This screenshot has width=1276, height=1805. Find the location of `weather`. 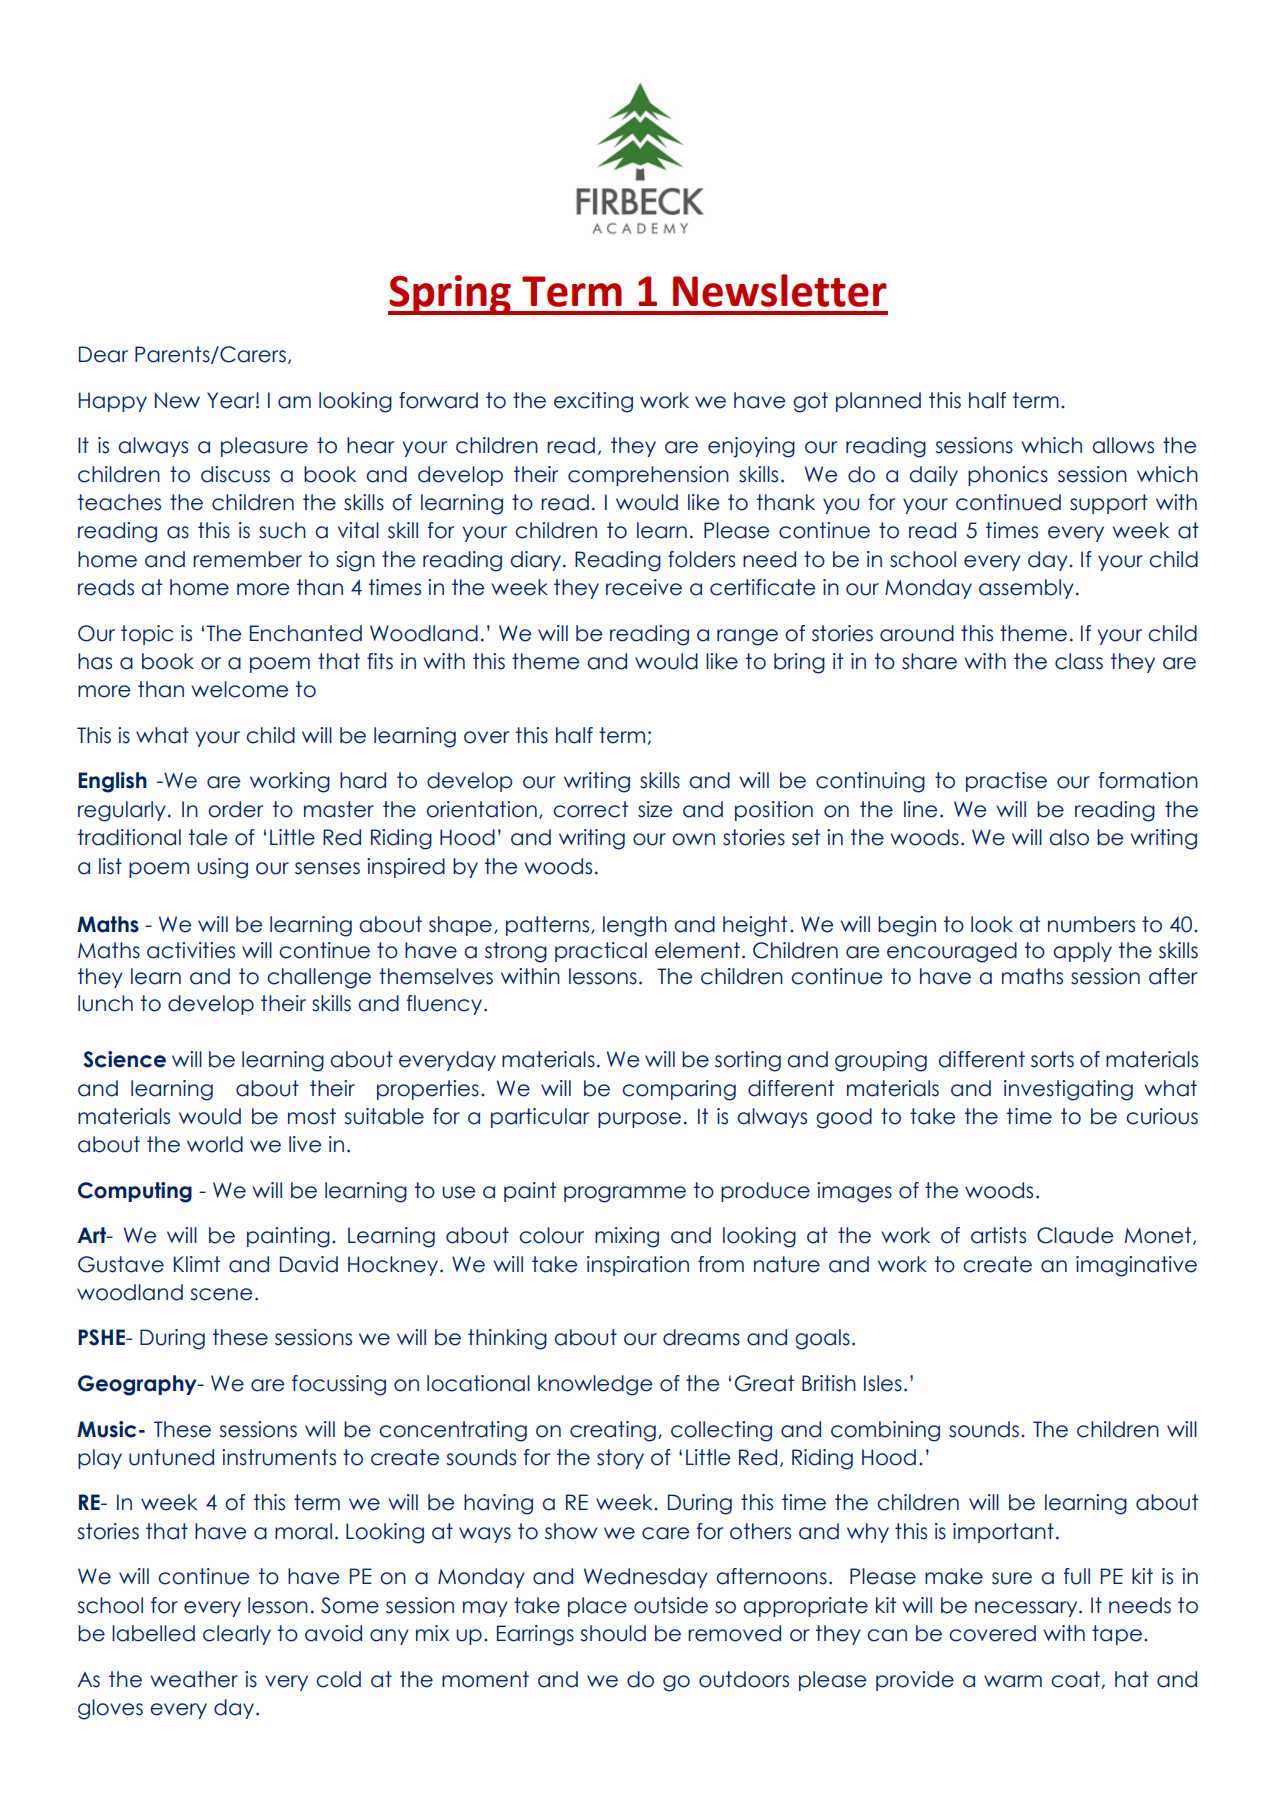

weather is located at coordinates (194, 1679).
